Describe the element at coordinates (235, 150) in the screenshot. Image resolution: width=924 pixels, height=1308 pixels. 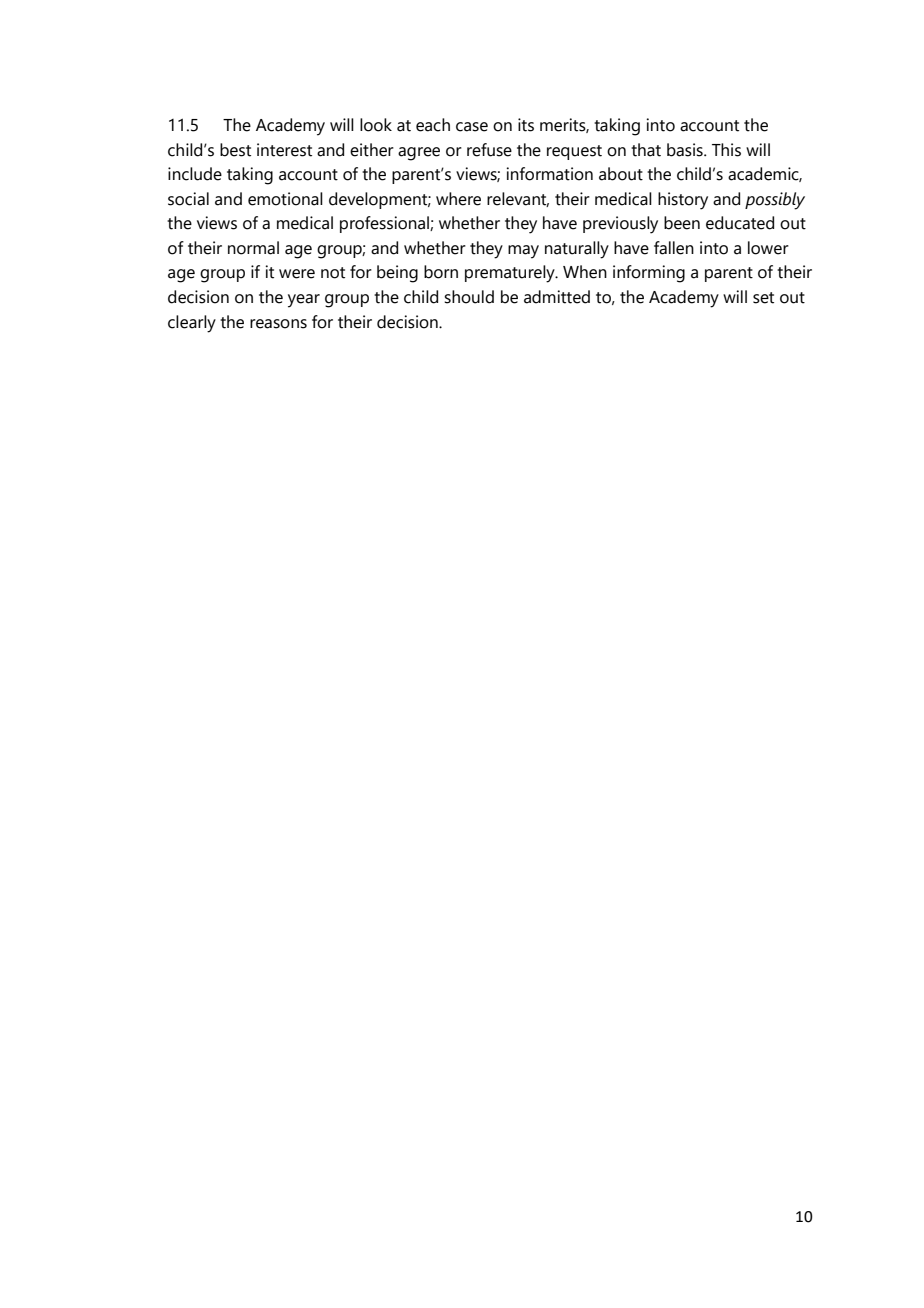
I see `best` at that location.
